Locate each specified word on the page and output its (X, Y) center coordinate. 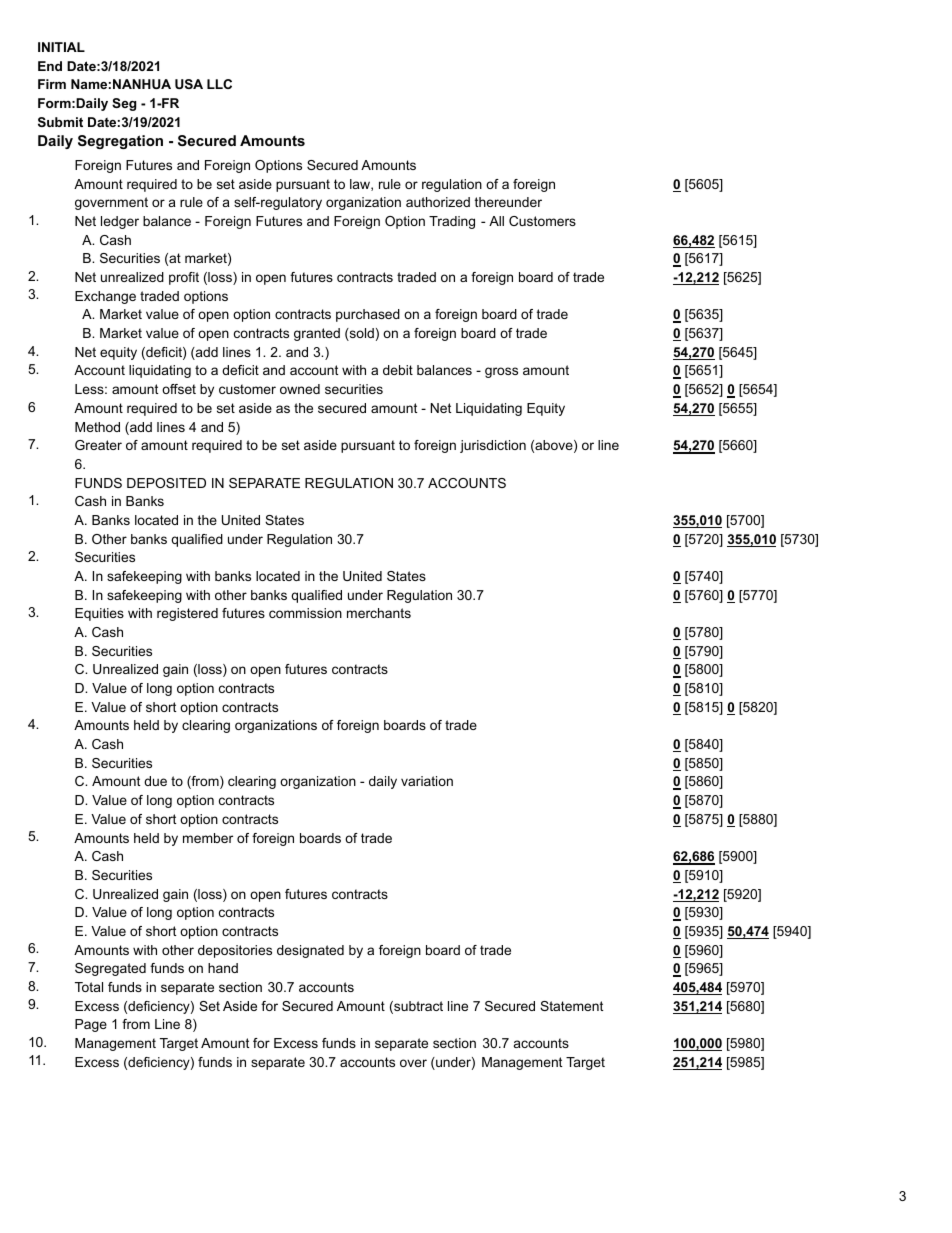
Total (89, 987)
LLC (219, 84)
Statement (571, 1006)
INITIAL (61, 47)
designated (310, 951)
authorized (438, 202)
